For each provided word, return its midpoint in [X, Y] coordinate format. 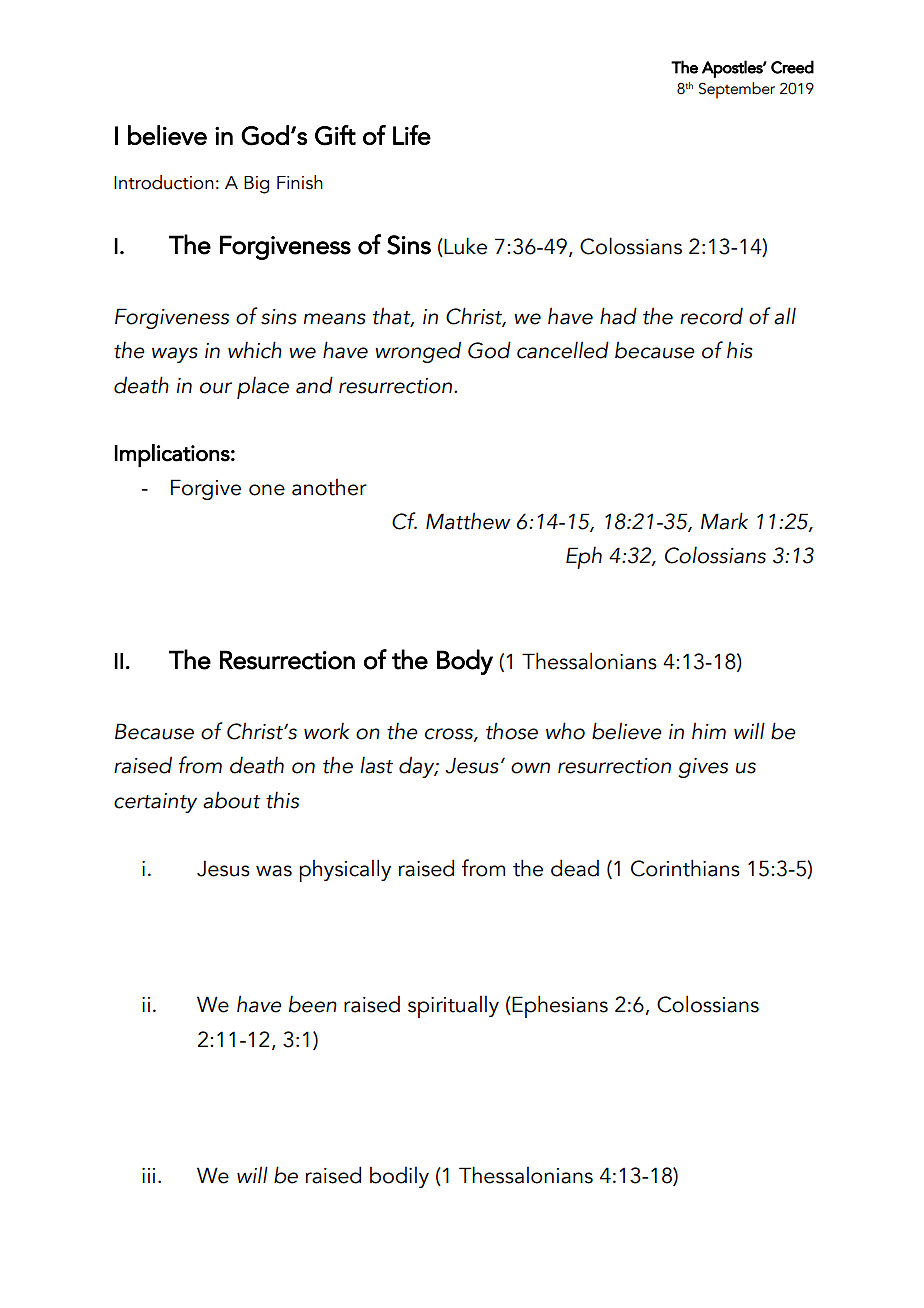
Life [412, 135]
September [737, 90]
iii [148, 1175]
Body [465, 662]
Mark [724, 521]
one [267, 490]
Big [256, 185]
